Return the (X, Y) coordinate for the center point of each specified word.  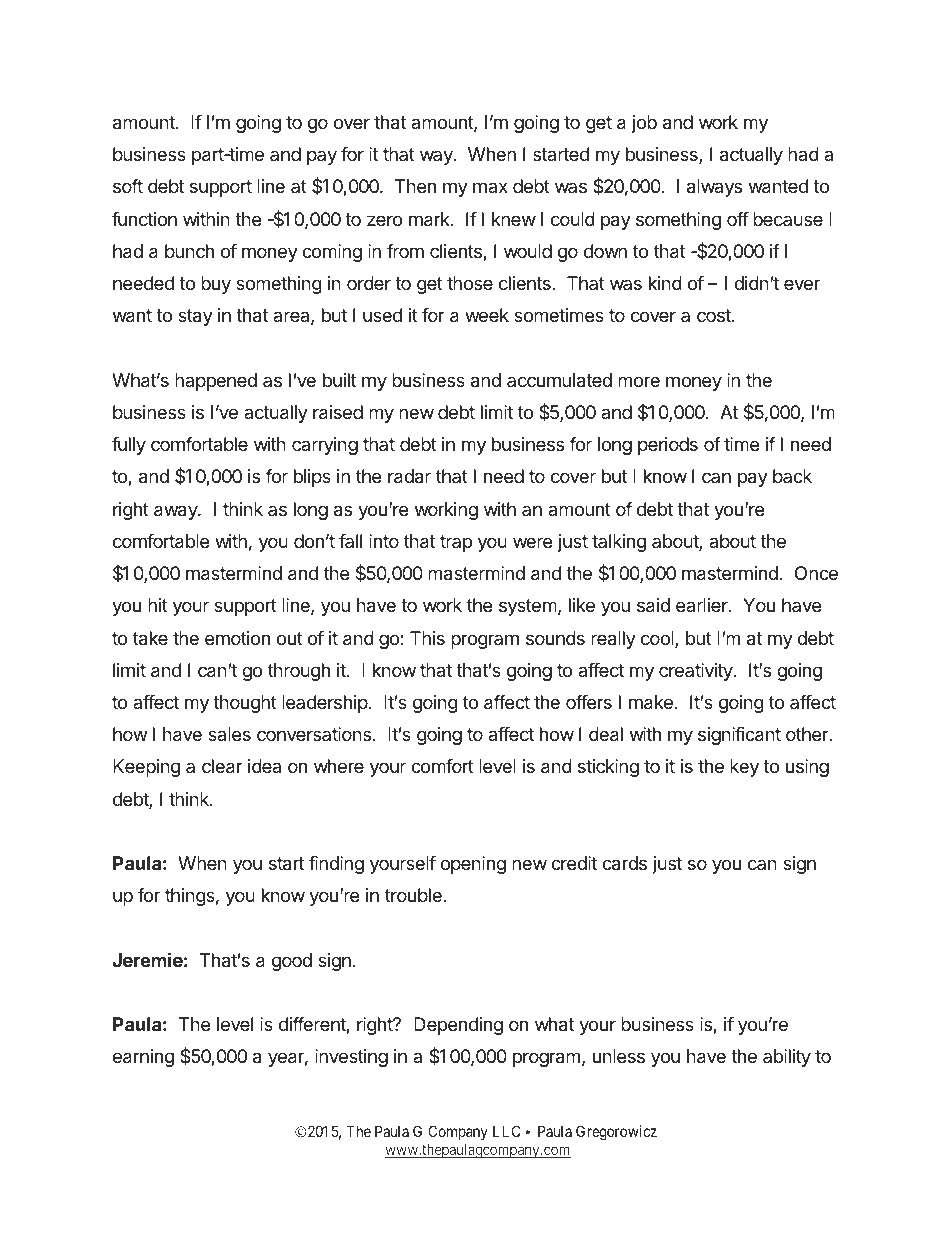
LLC (506, 1131)
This (427, 638)
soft (128, 186)
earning (143, 1058)
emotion (237, 638)
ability (787, 1058)
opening (473, 865)
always (714, 188)
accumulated (559, 380)
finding (336, 865)
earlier (703, 605)
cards (624, 863)
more (639, 381)
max (490, 187)
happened (216, 382)
